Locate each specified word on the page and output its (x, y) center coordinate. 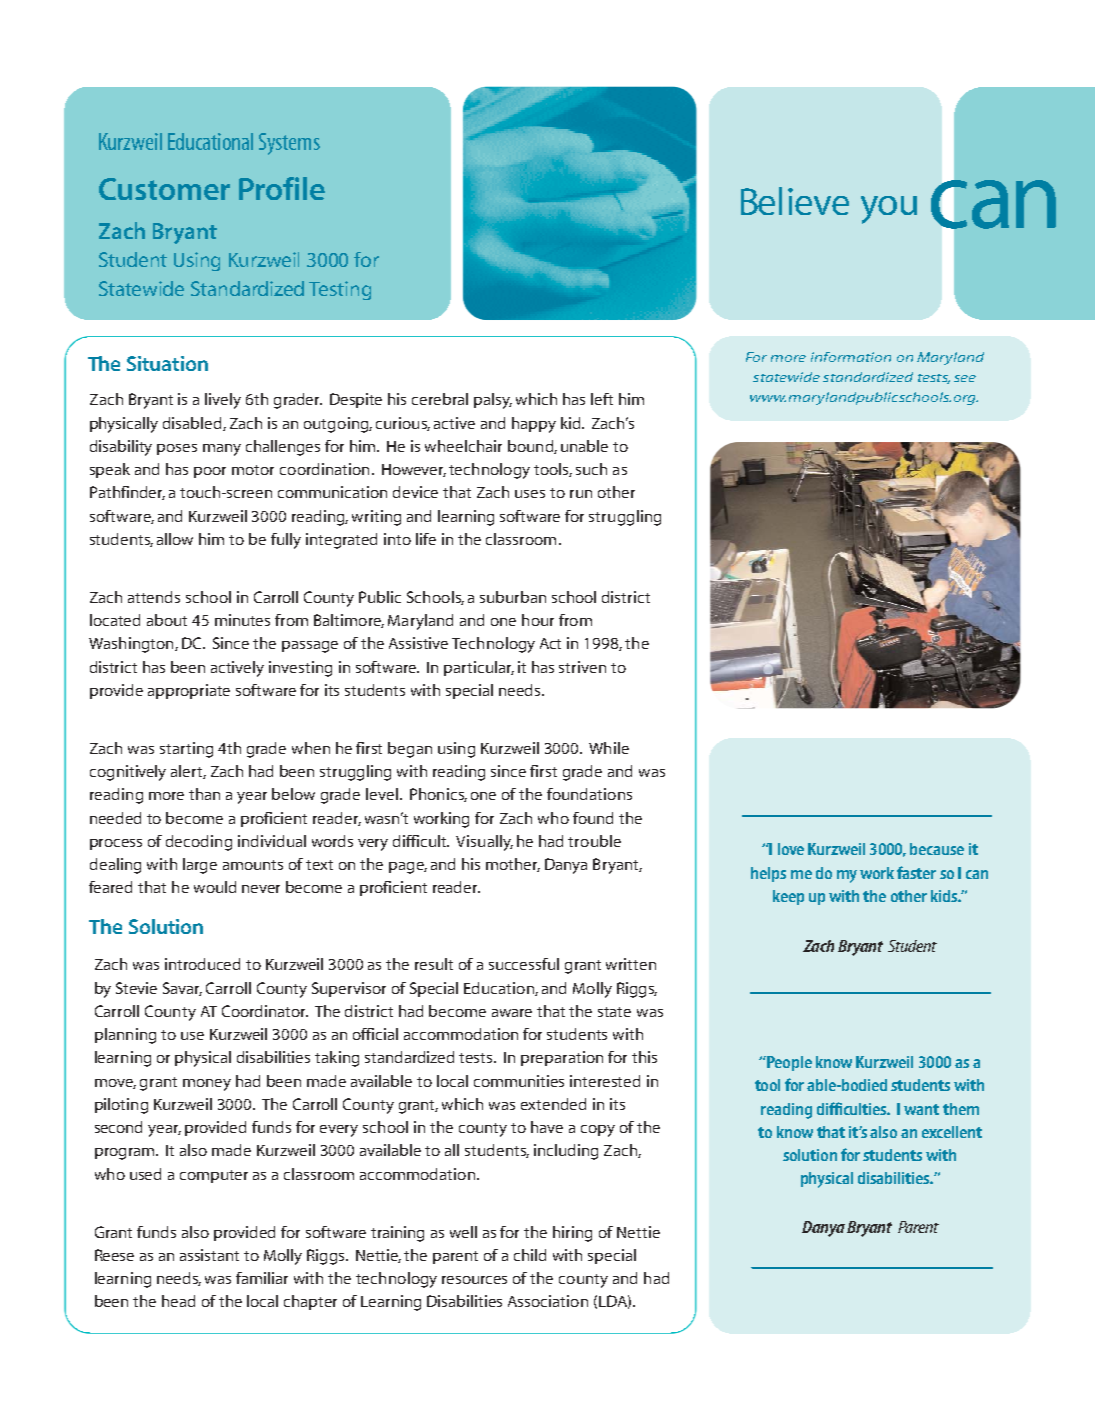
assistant (209, 1255)
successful (524, 964)
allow (175, 539)
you (889, 210)
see (965, 378)
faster (916, 872)
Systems (289, 144)
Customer (164, 189)
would (215, 887)
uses (530, 494)
